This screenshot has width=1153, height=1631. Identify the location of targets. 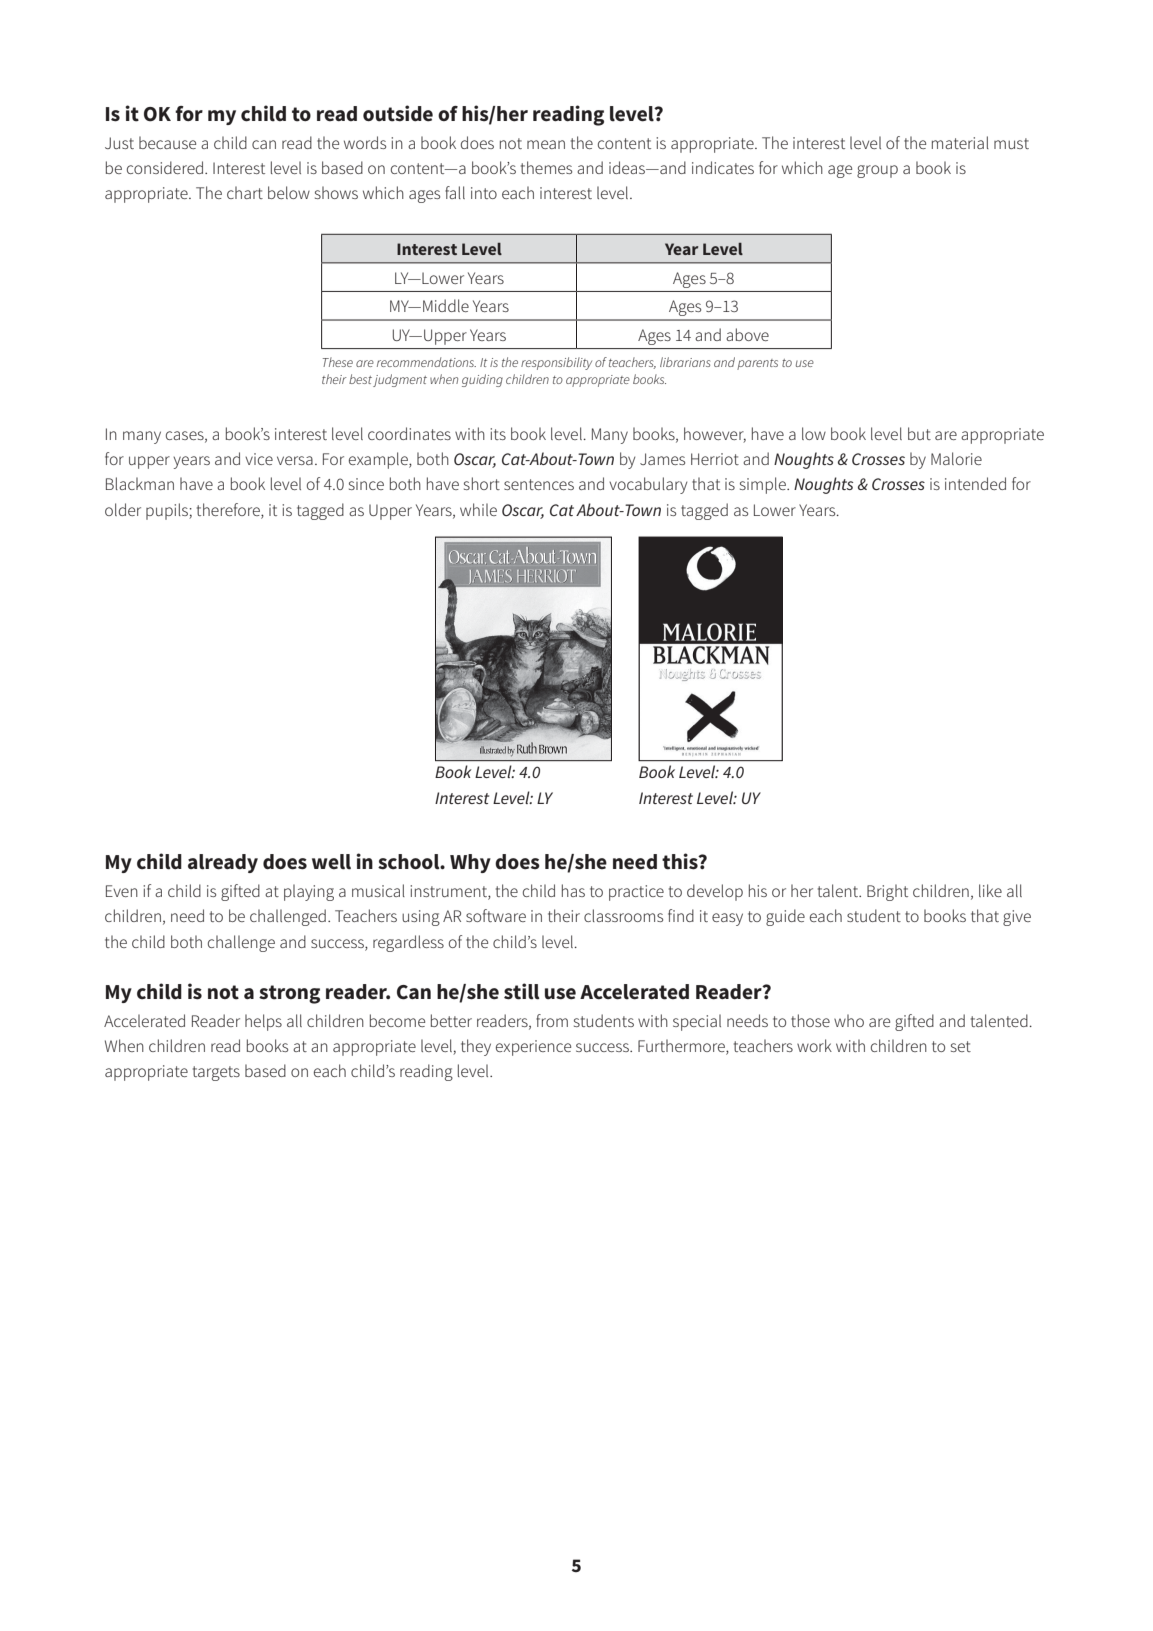
(216, 1073).
